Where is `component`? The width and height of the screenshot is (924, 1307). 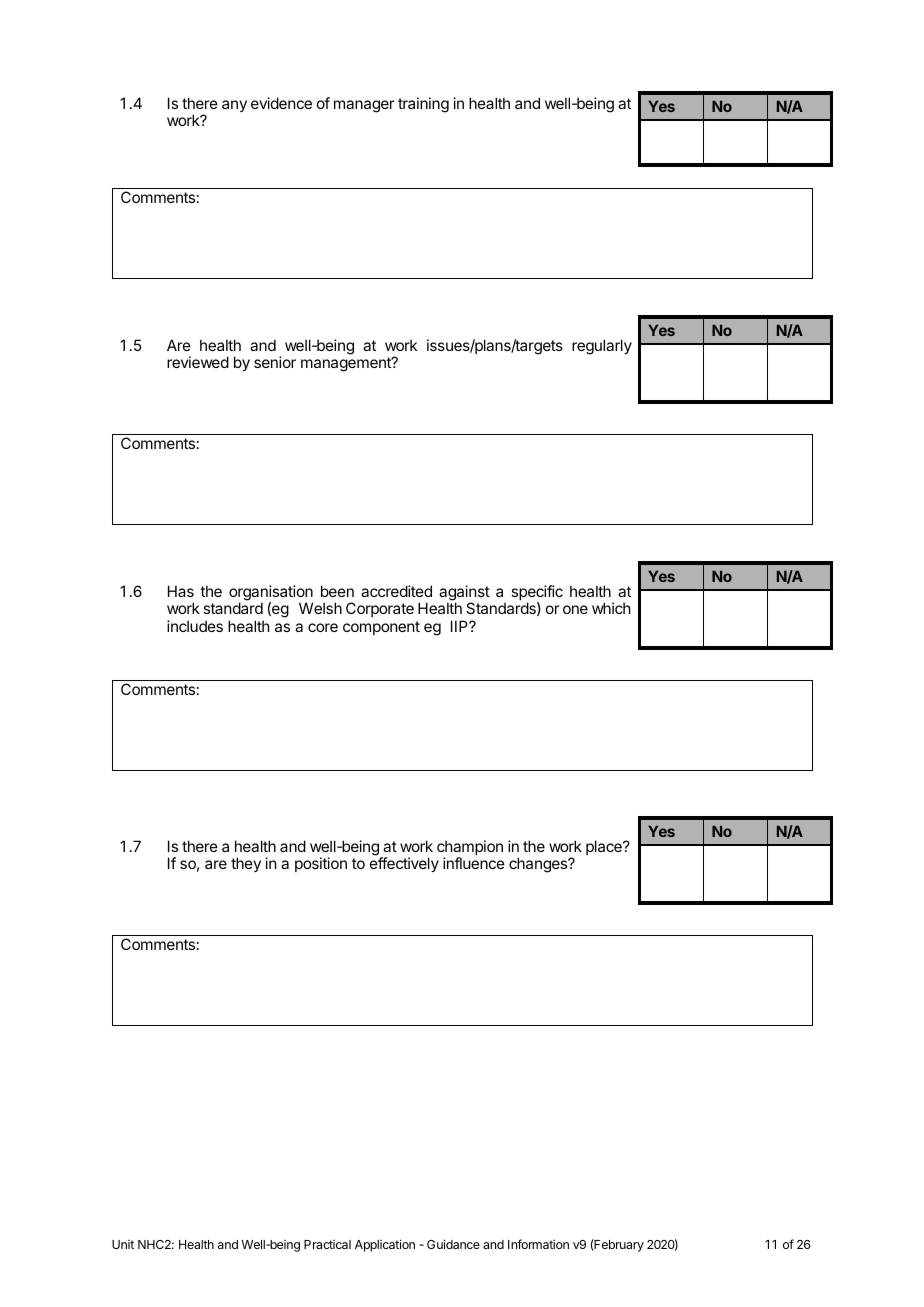 component is located at coordinates (381, 628).
